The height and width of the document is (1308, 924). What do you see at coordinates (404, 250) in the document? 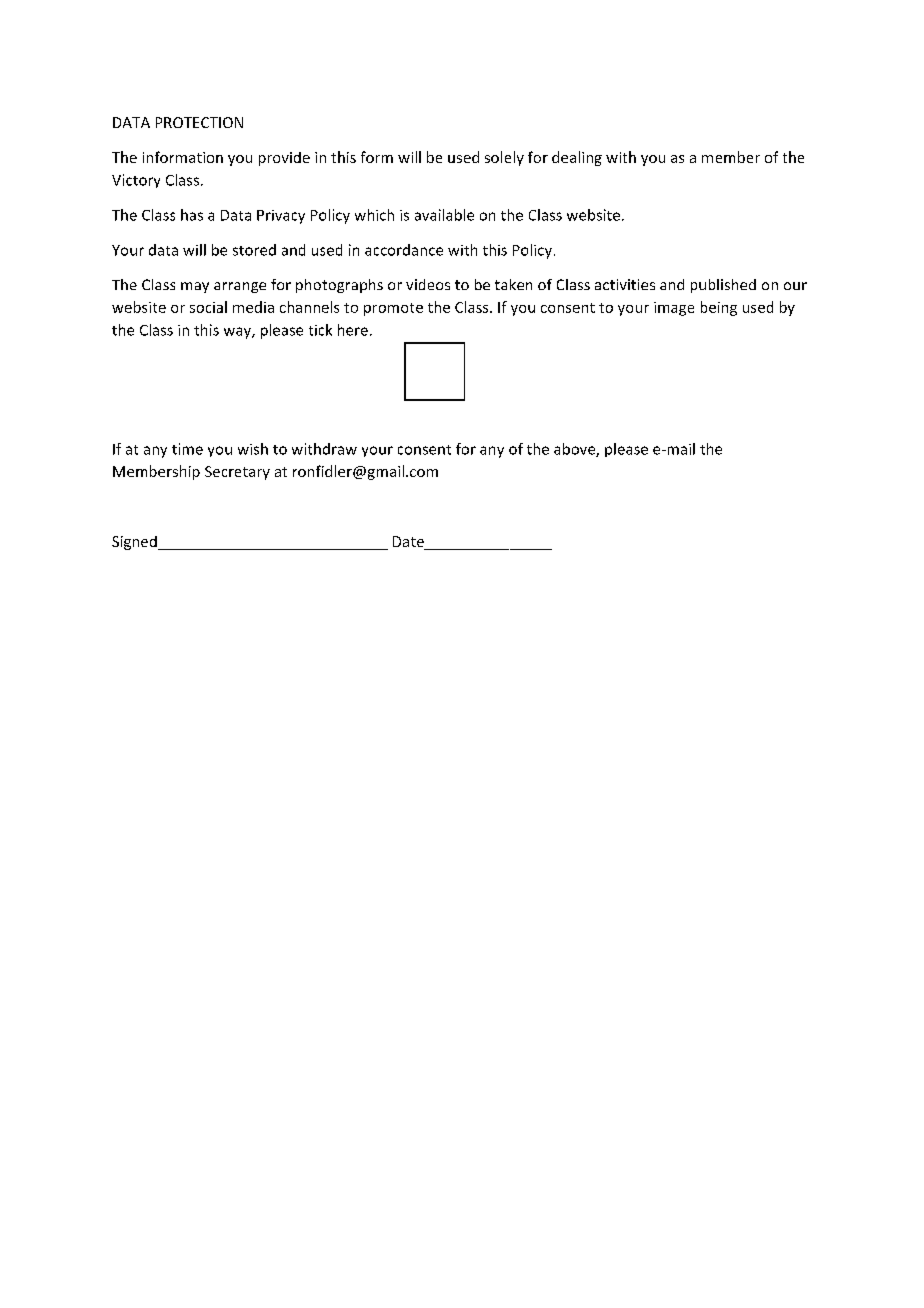
I see `accordance` at bounding box center [404, 250].
